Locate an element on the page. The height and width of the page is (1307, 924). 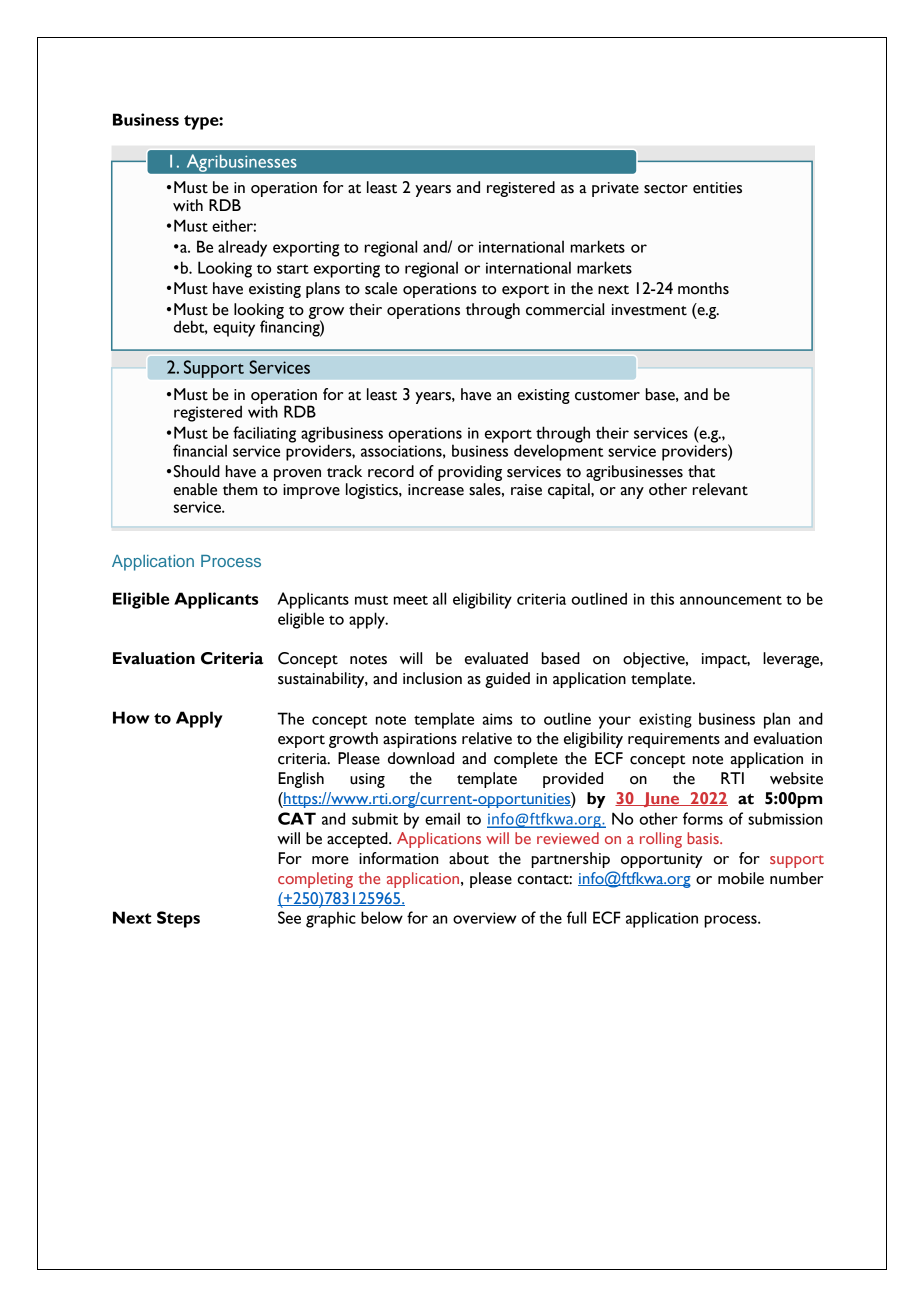
entities is located at coordinates (717, 188).
